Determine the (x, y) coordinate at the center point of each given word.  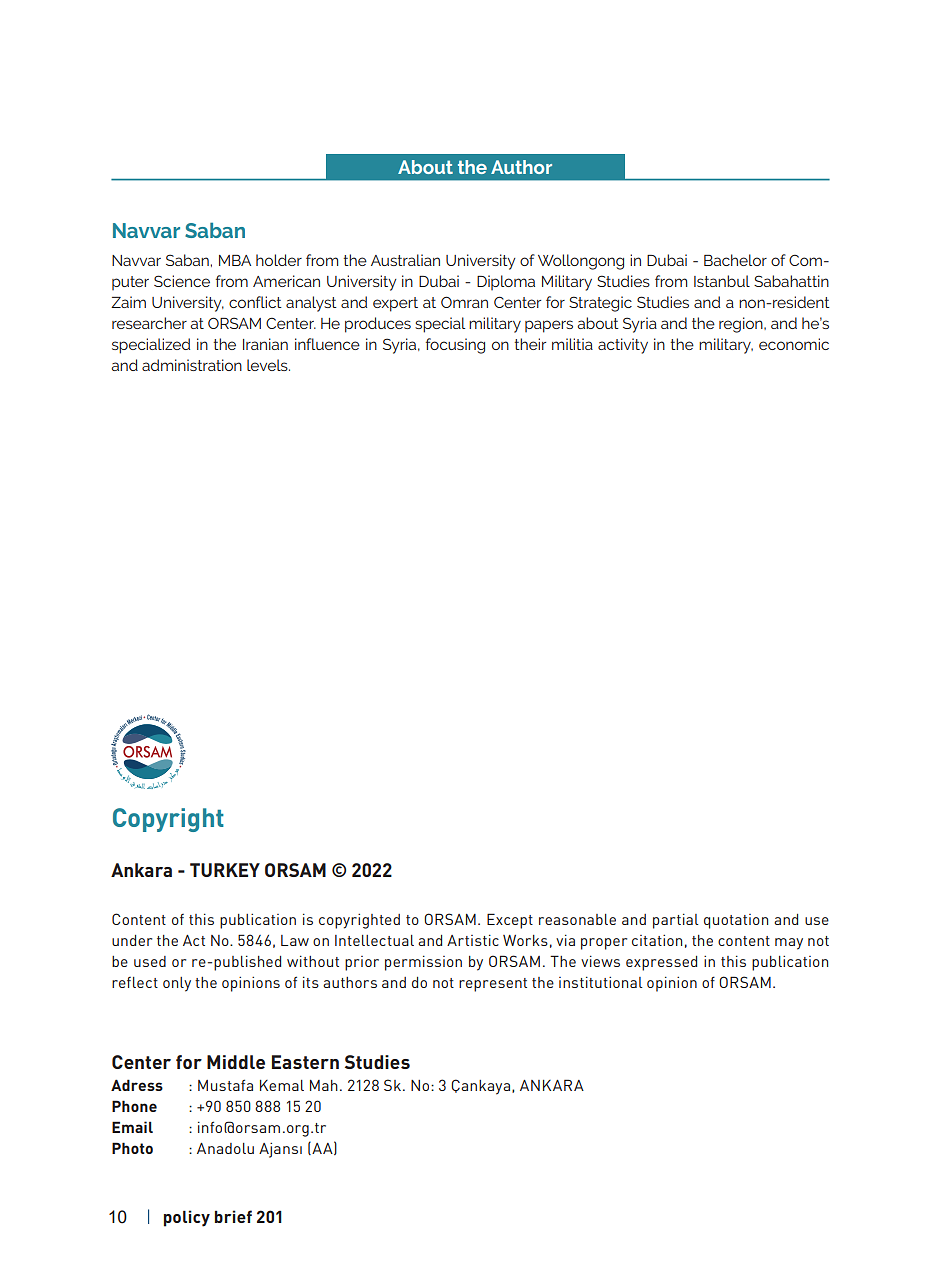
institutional (601, 982)
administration (192, 365)
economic (794, 344)
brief (233, 1216)
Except (510, 921)
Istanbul (722, 281)
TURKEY (225, 870)
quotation (736, 921)
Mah (324, 1085)
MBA (235, 260)
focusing (455, 346)
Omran (464, 302)
